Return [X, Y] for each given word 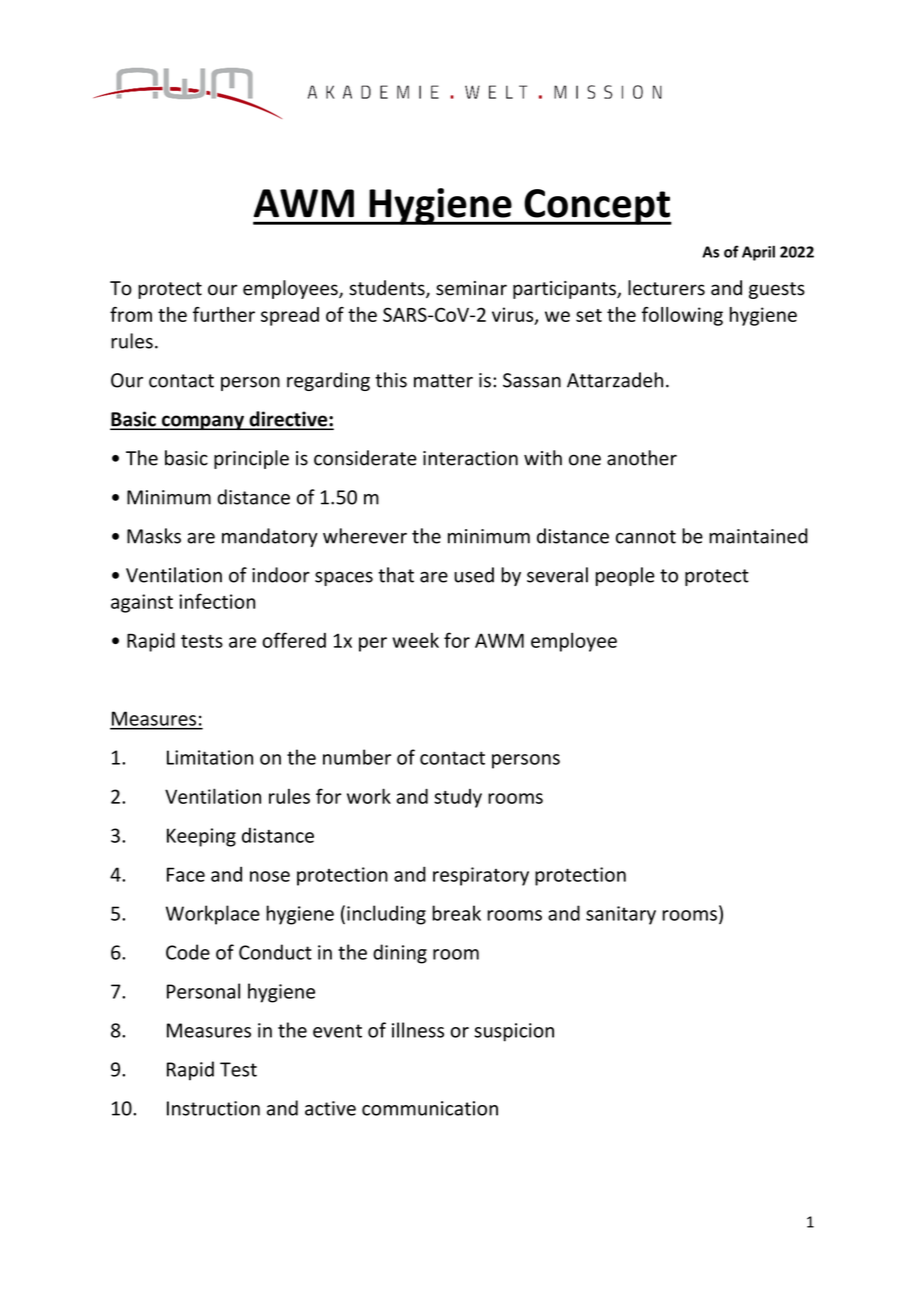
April [758, 253]
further [224, 314]
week [415, 640]
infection [217, 601]
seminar [471, 288]
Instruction [213, 1108]
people [625, 576]
